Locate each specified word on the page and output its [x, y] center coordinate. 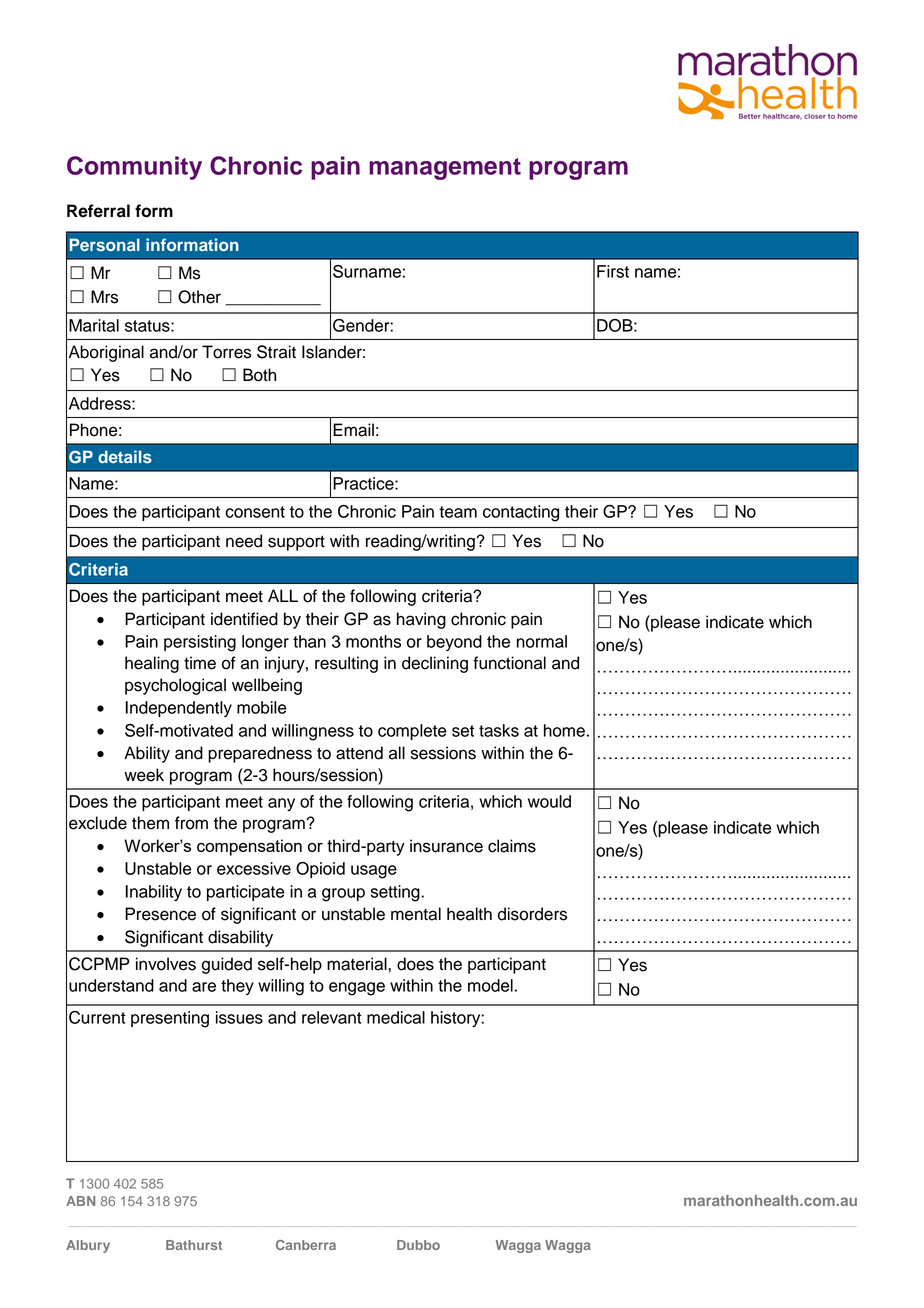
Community [134, 168]
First [613, 271]
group [343, 895]
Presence [160, 914]
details [125, 456]
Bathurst [194, 1245]
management [445, 169]
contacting [521, 513]
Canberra [306, 1245]
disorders [532, 914]
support [296, 543]
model [490, 985]
